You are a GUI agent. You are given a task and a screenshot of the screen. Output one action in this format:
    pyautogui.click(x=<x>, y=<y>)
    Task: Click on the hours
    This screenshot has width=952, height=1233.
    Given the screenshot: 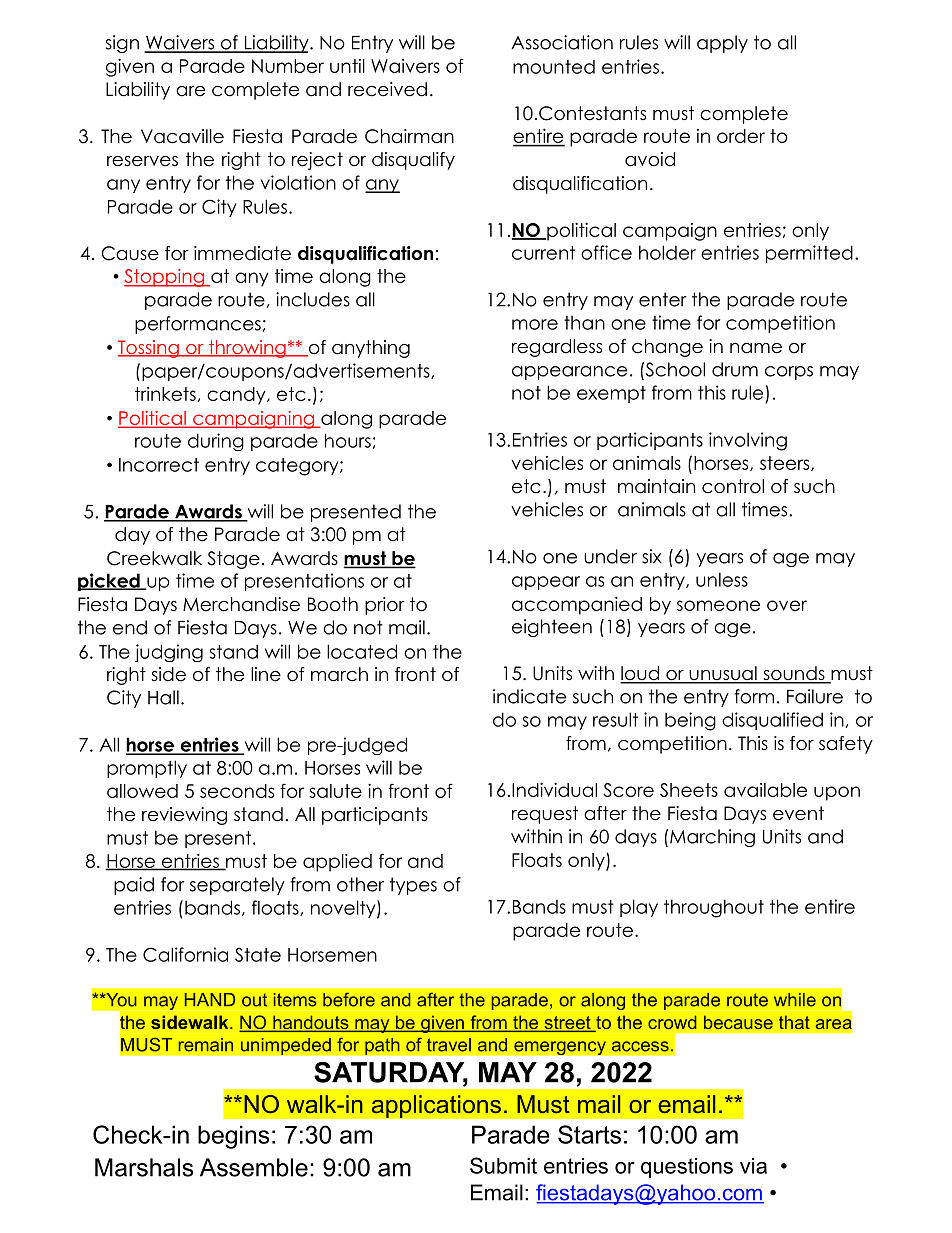 What is the action you would take?
    pyautogui.click(x=348, y=440)
